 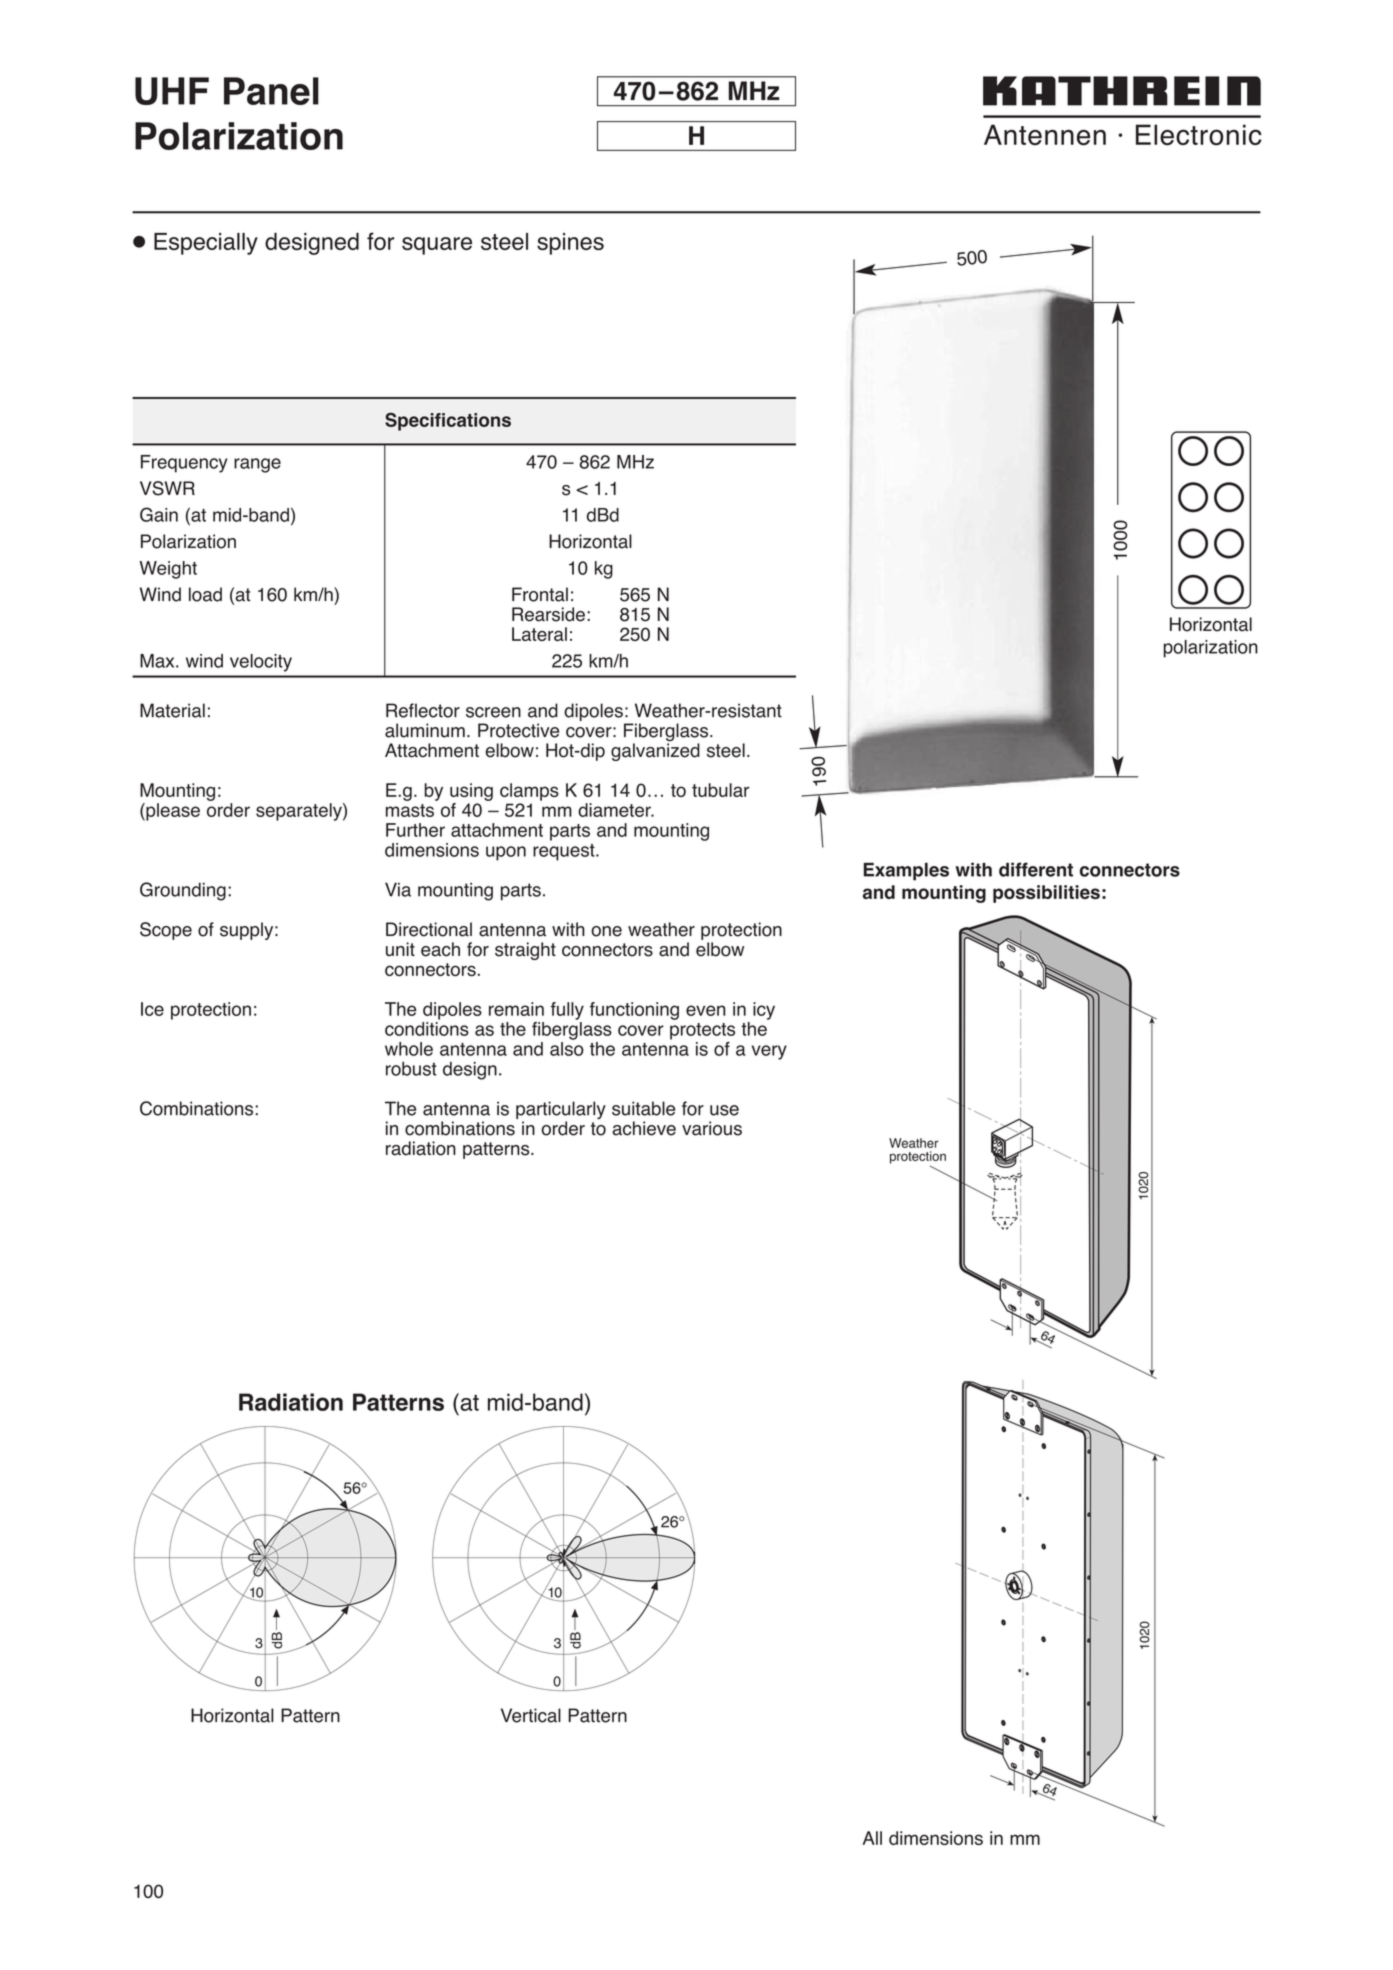 What do you see at coordinates (411, 1069) in the screenshot?
I see `robust` at bounding box center [411, 1069].
